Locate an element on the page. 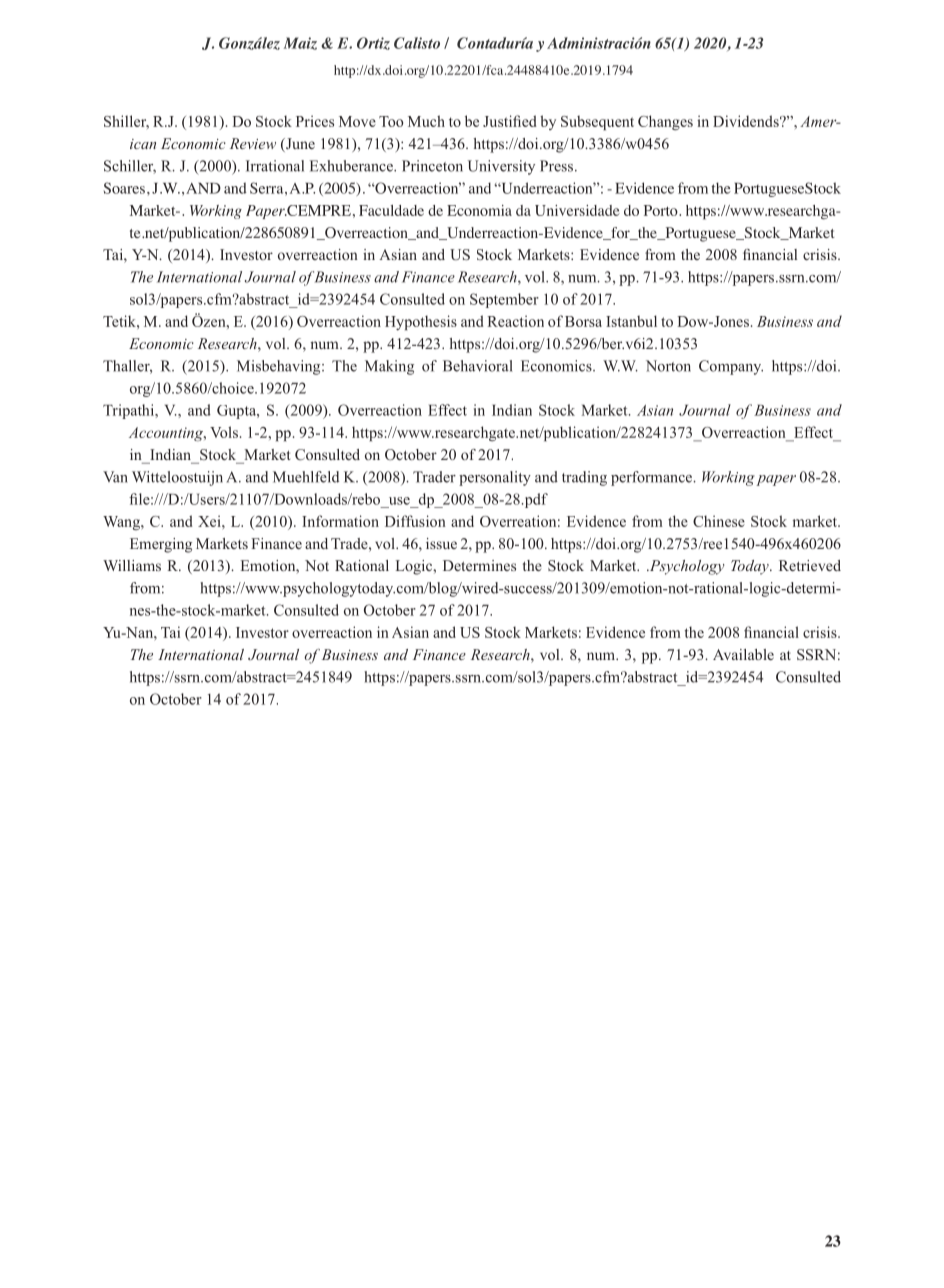  issue is located at coordinates (441, 543).
